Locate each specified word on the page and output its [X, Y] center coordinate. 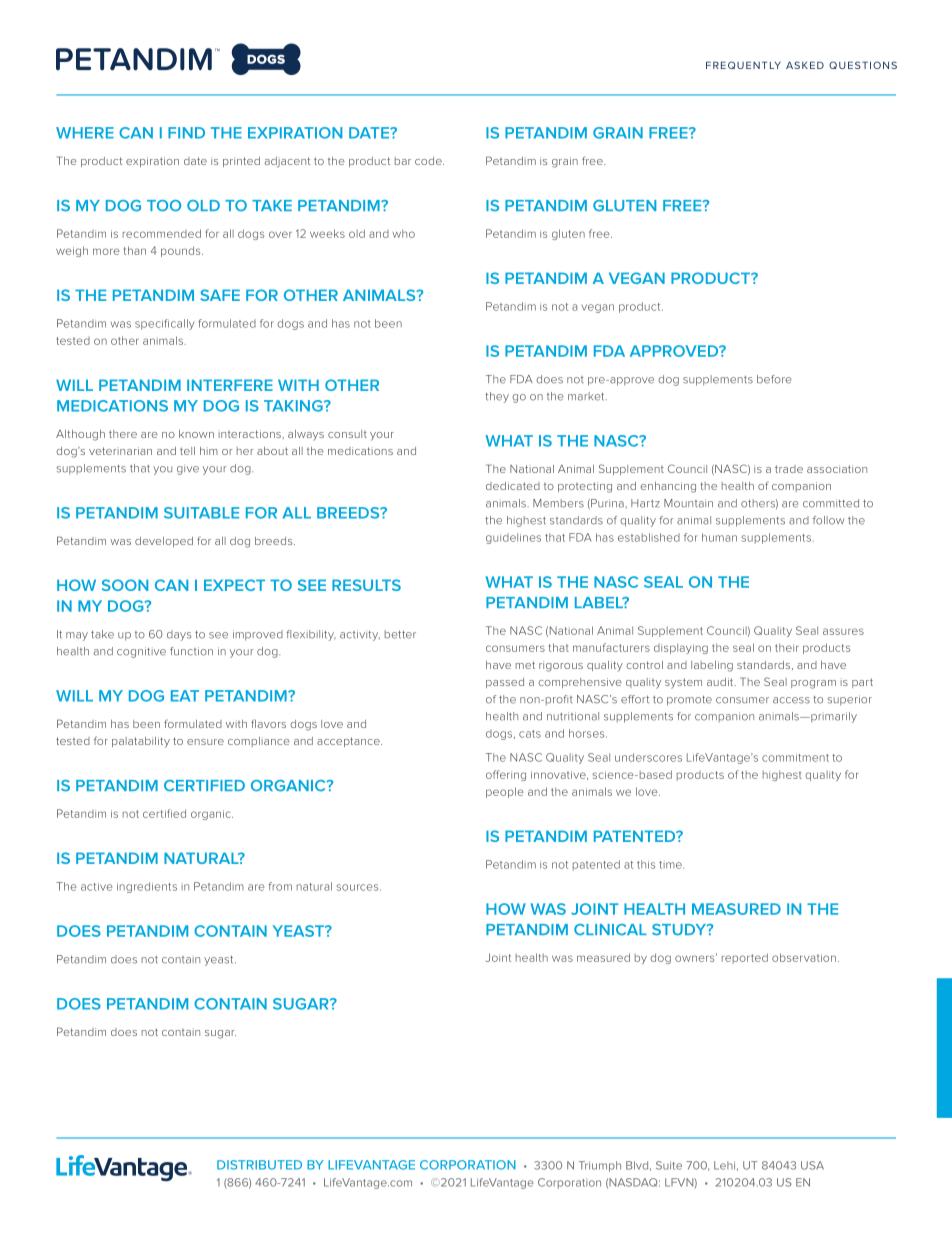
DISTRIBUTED [259, 1165]
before [774, 379]
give [188, 469]
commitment [795, 758]
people [505, 792]
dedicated [513, 486]
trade [789, 469]
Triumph [600, 1166]
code [429, 161]
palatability [141, 742]
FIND [186, 133]
